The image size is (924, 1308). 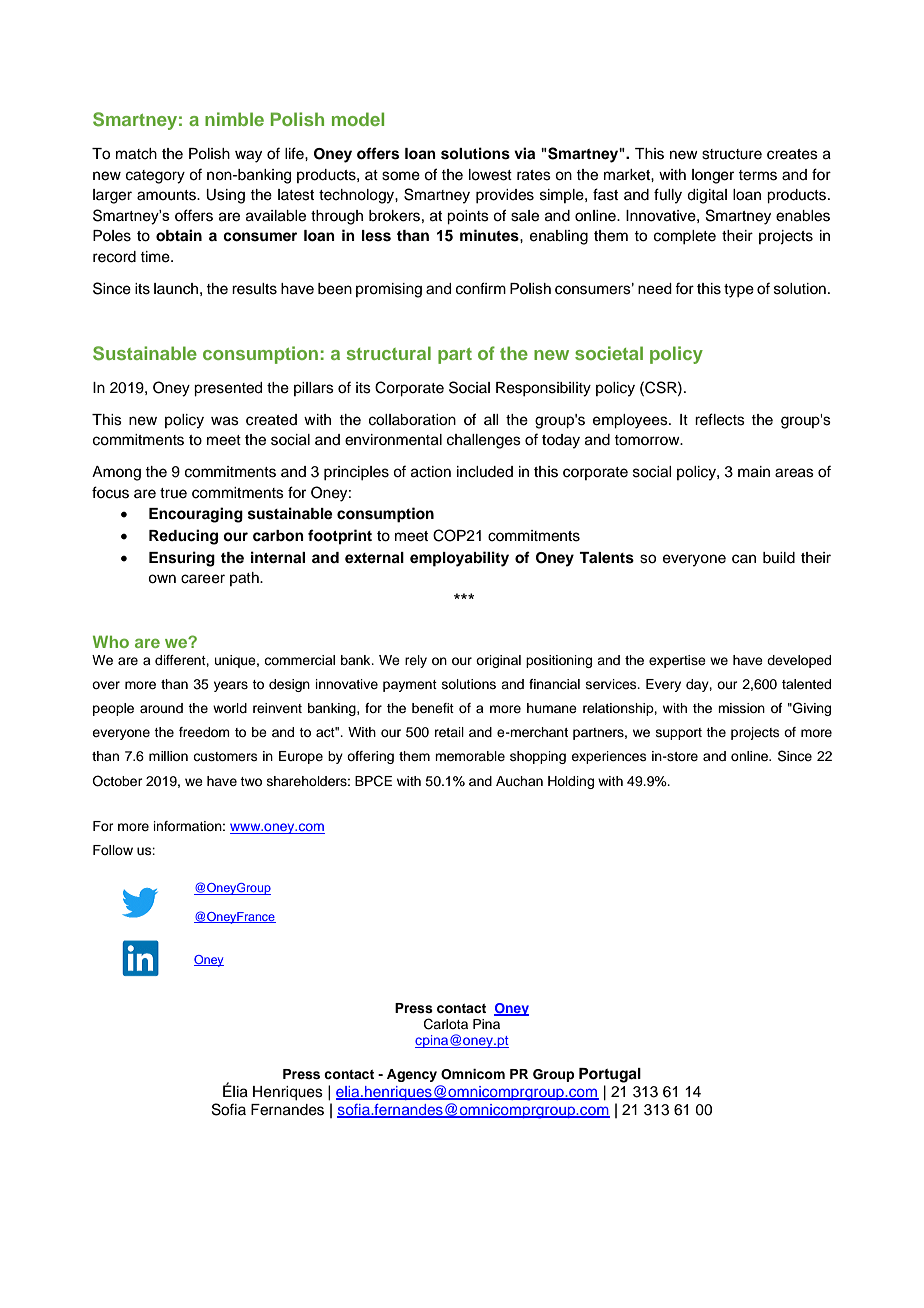 I want to click on Agency, so click(x=412, y=1075).
